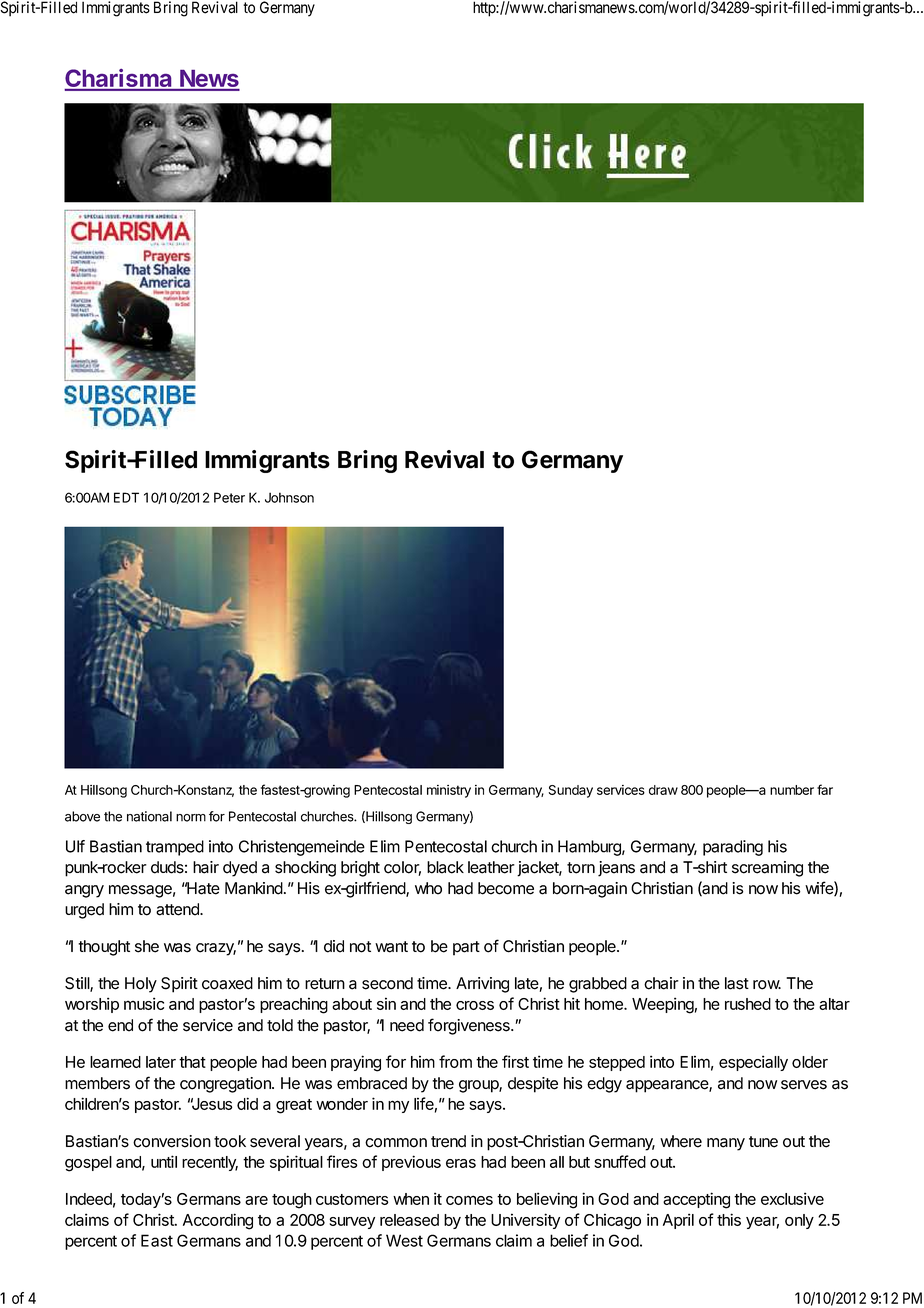  What do you see at coordinates (229, 497) in the screenshot?
I see `Peter` at bounding box center [229, 497].
